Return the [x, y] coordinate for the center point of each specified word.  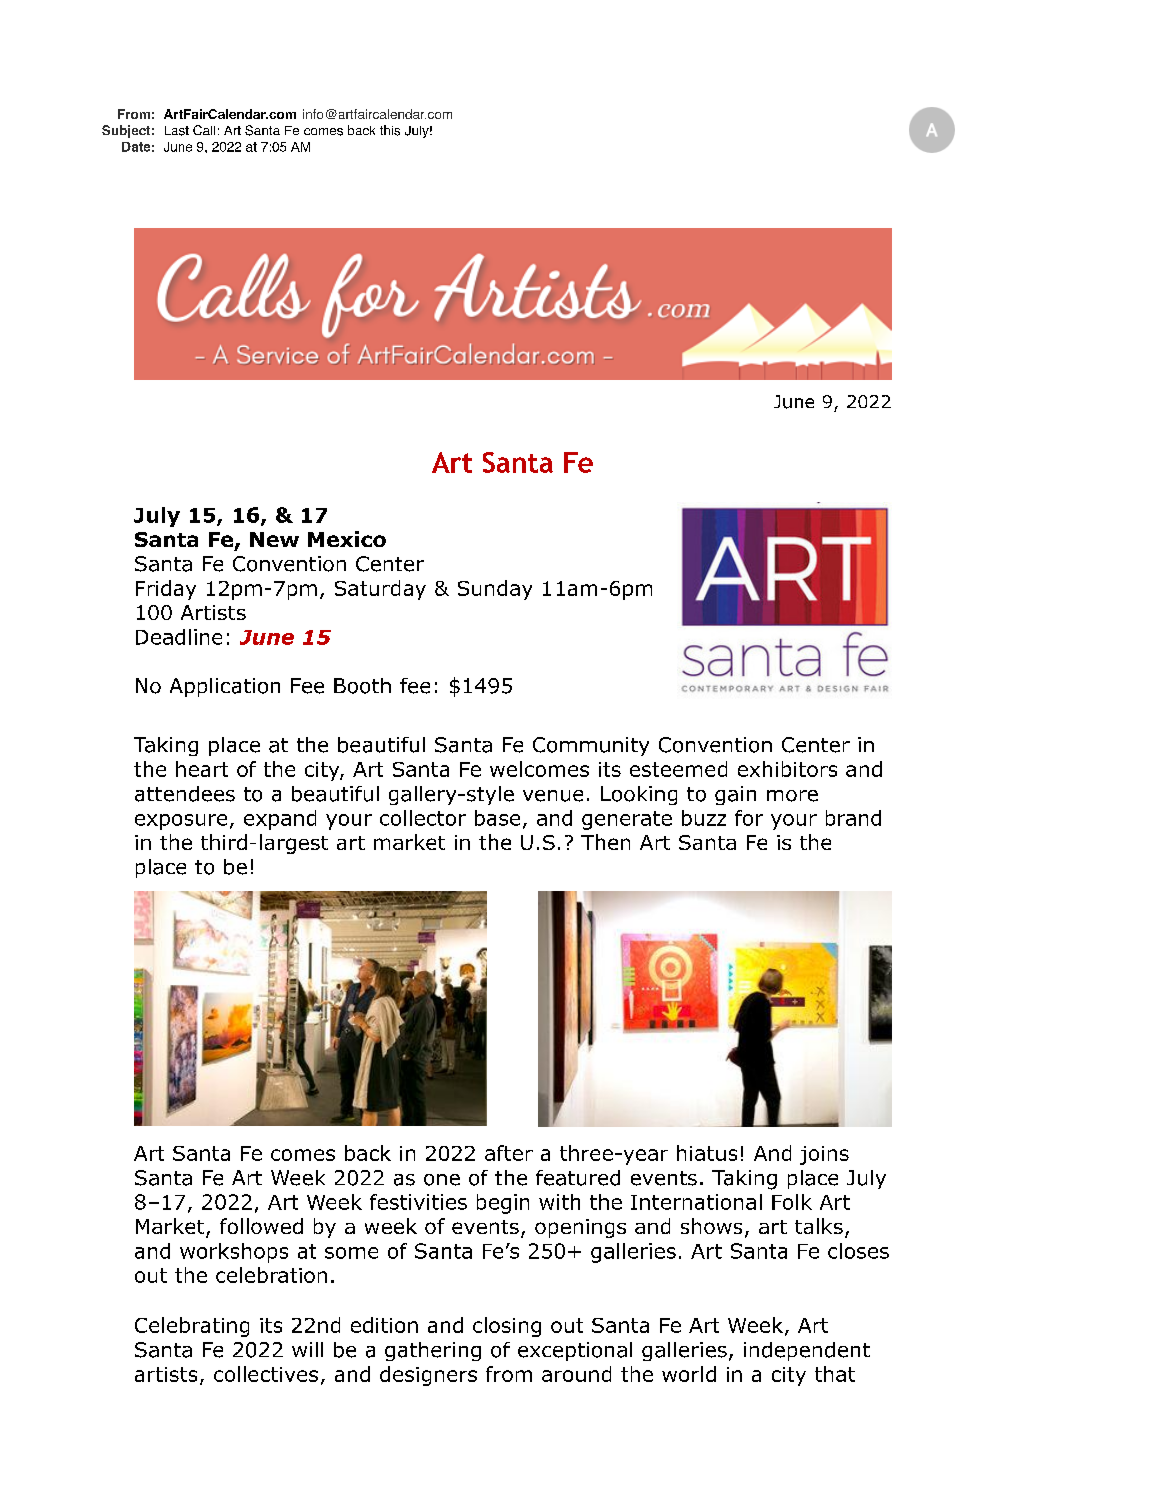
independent [807, 1351]
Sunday [495, 590]
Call [204, 130]
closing [507, 1327]
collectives [266, 1374]
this [390, 130]
